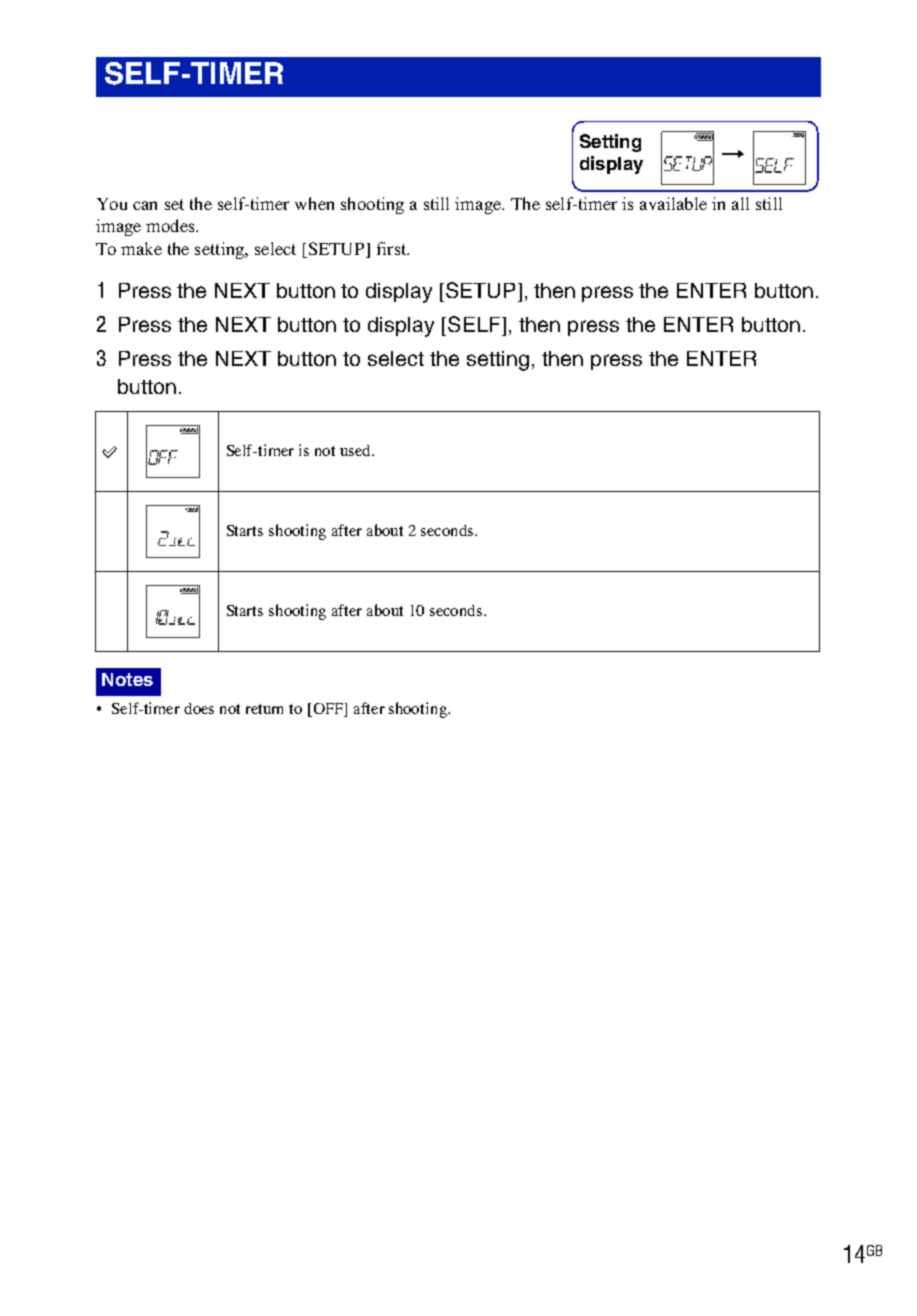 The width and height of the screenshot is (917, 1316). I want to click on You, so click(112, 204).
